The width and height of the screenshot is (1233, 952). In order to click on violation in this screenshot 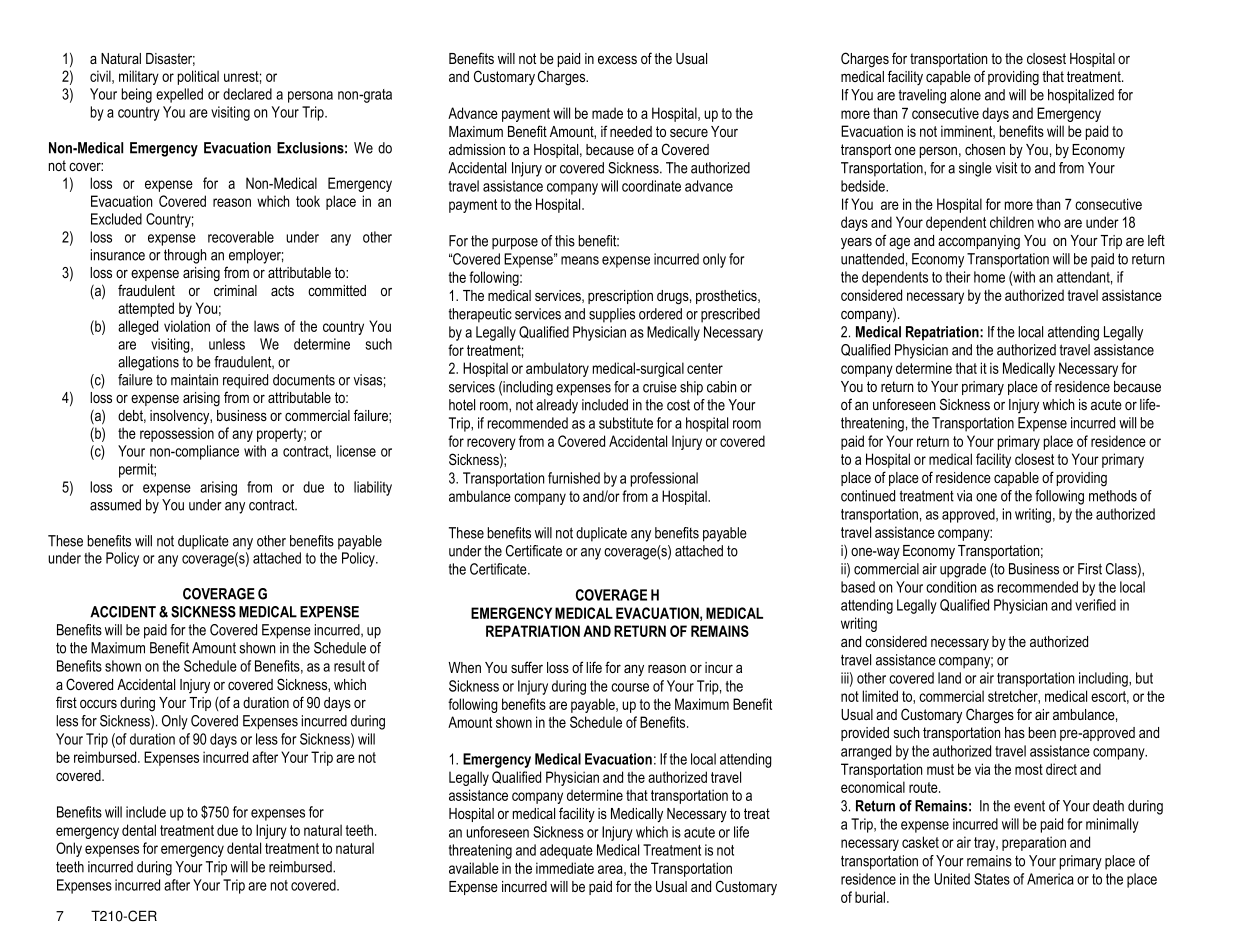, I will do `click(187, 326)`.
